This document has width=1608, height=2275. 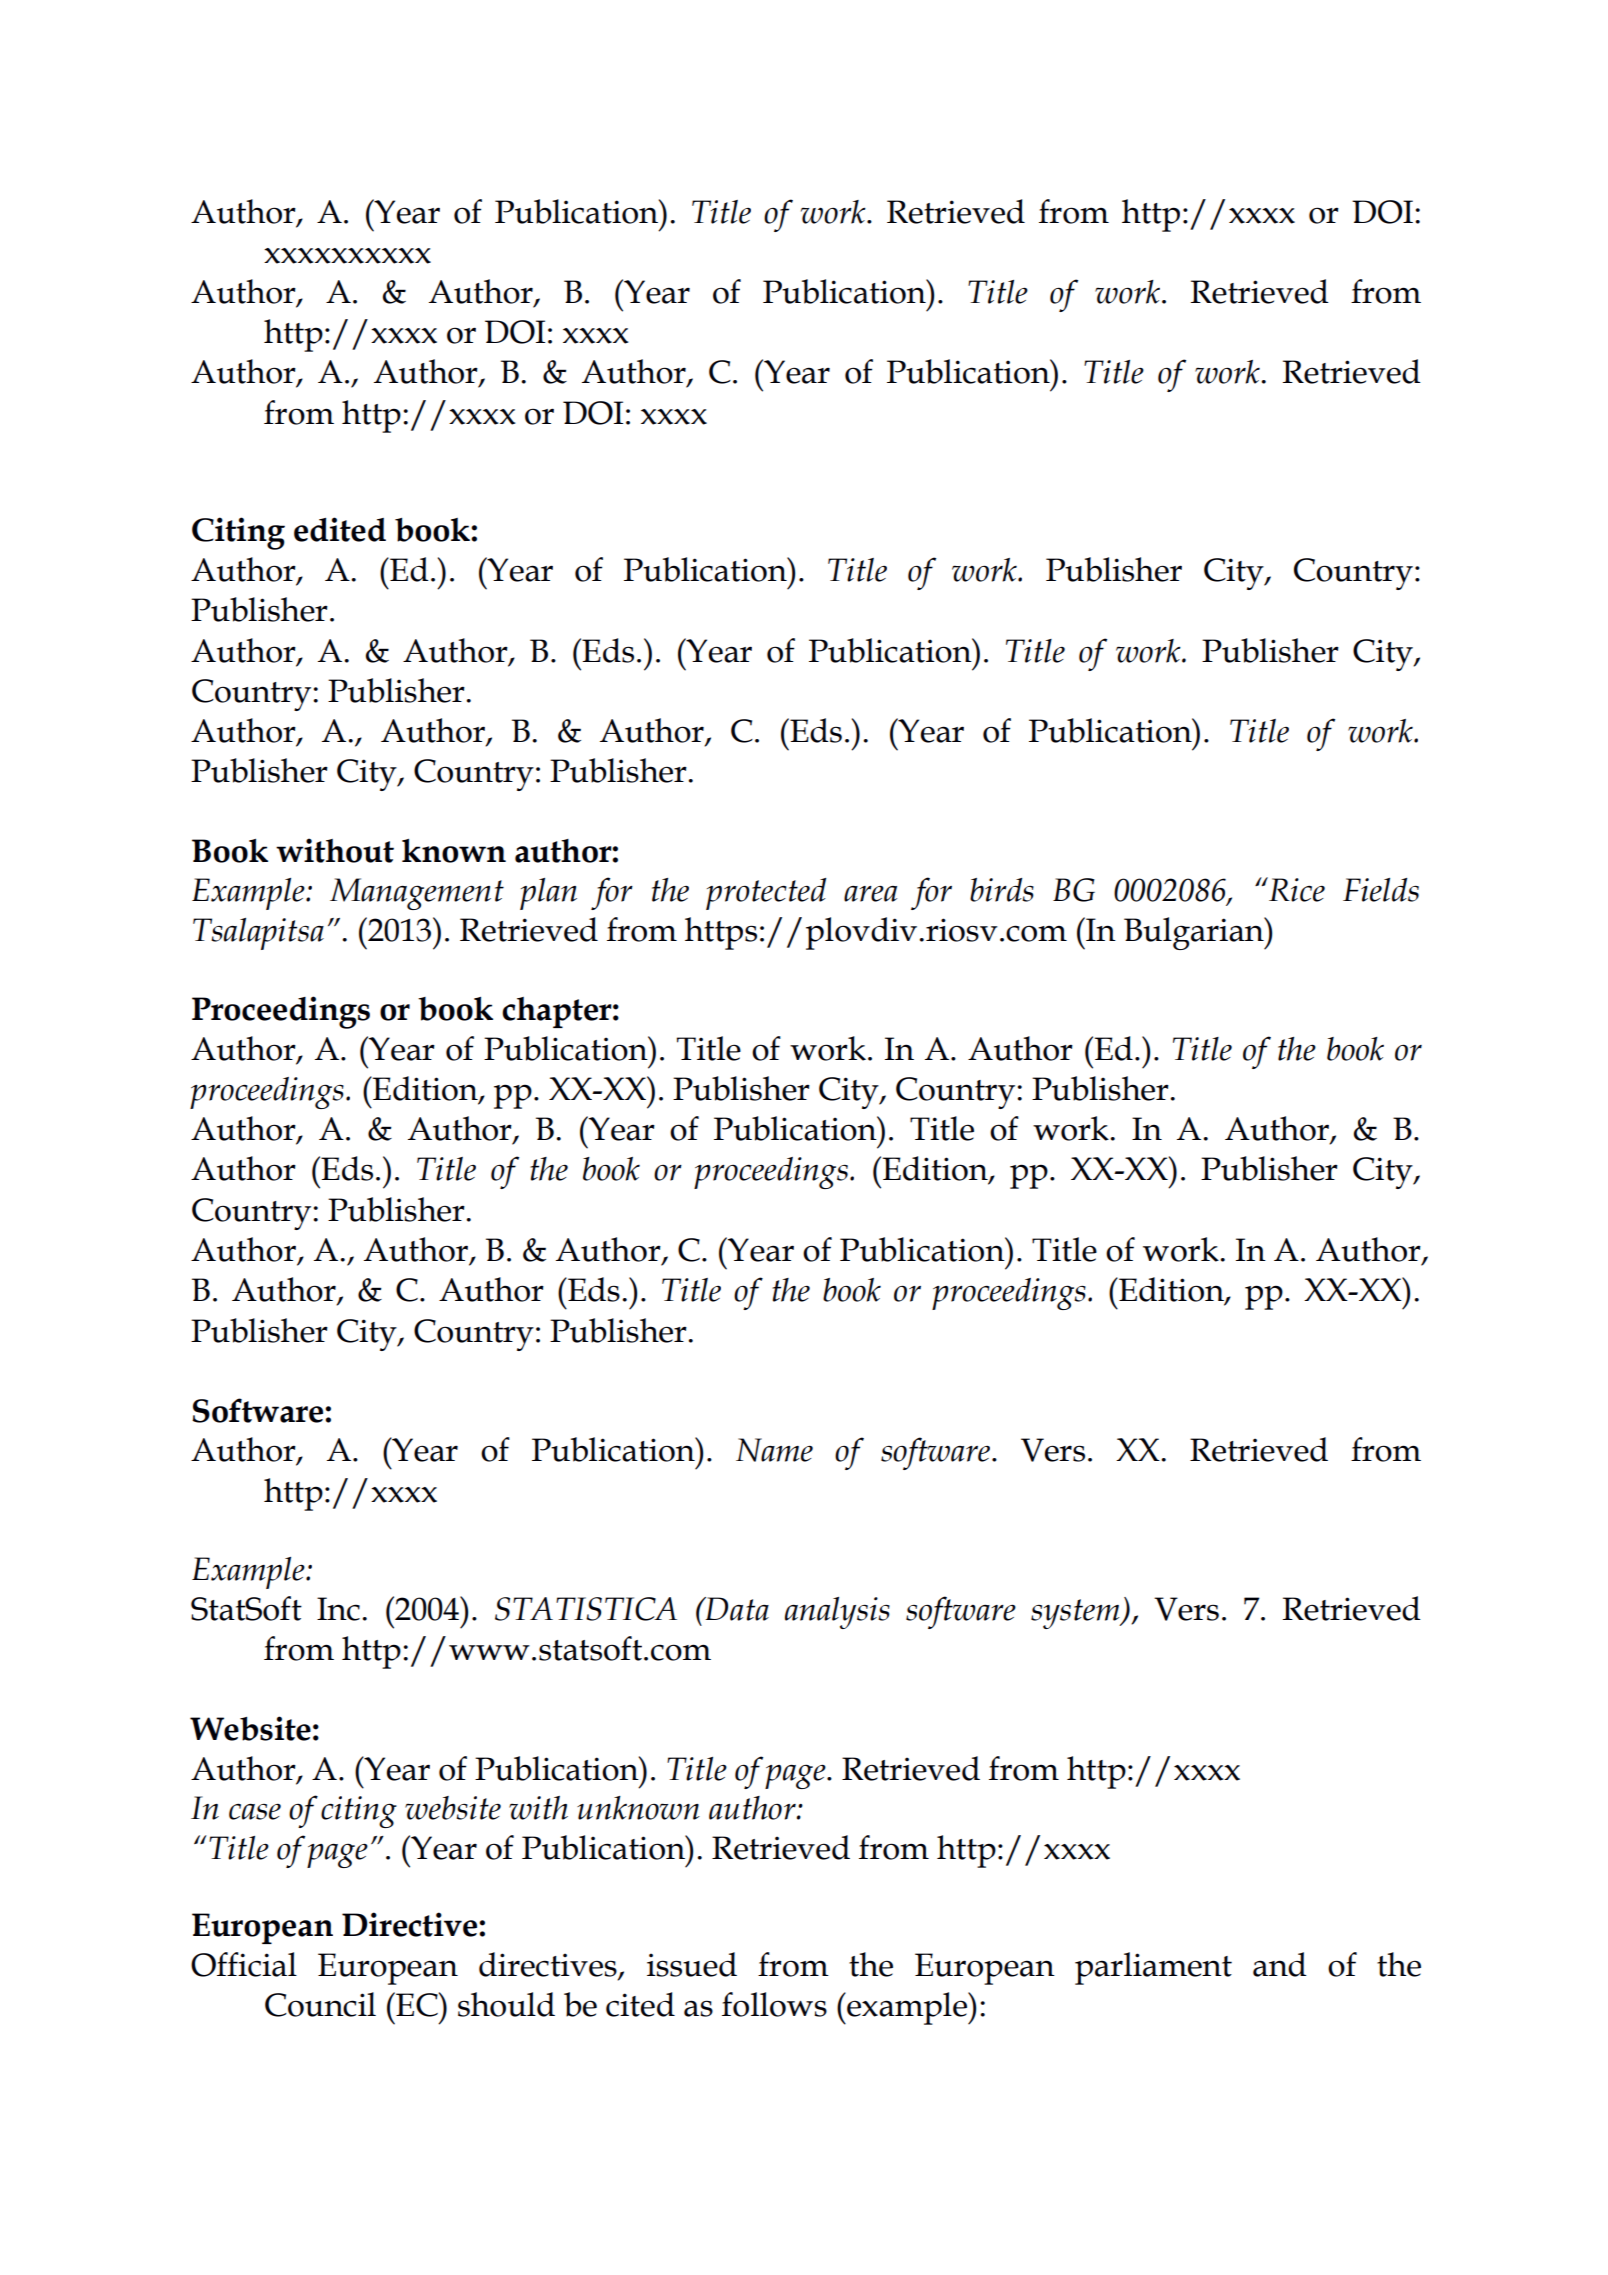 What do you see at coordinates (340, 529) in the document?
I see `edited` at bounding box center [340, 529].
